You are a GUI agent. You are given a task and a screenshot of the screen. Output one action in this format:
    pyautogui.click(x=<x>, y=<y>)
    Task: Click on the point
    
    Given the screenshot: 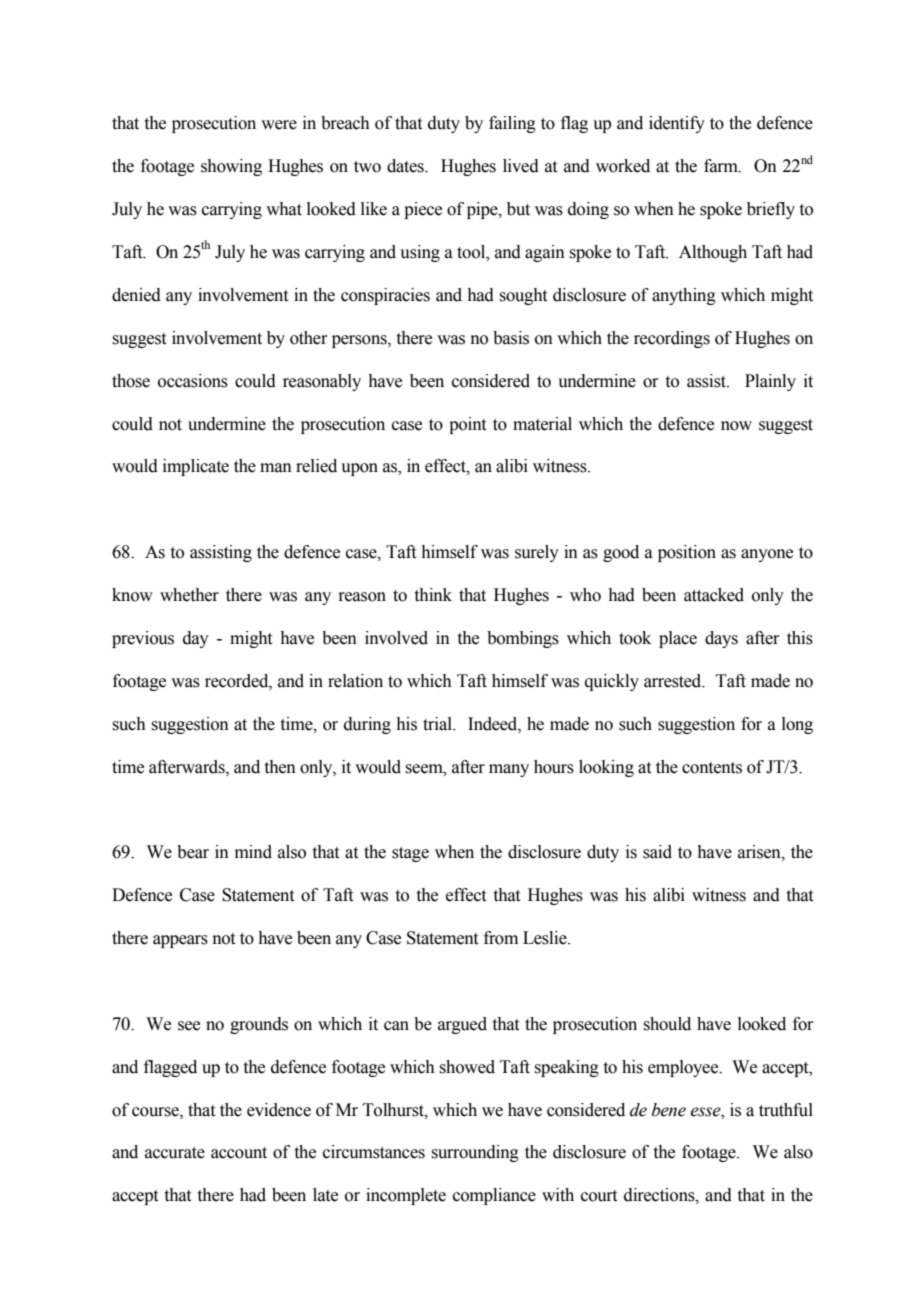 What is the action you would take?
    pyautogui.click(x=467, y=425)
